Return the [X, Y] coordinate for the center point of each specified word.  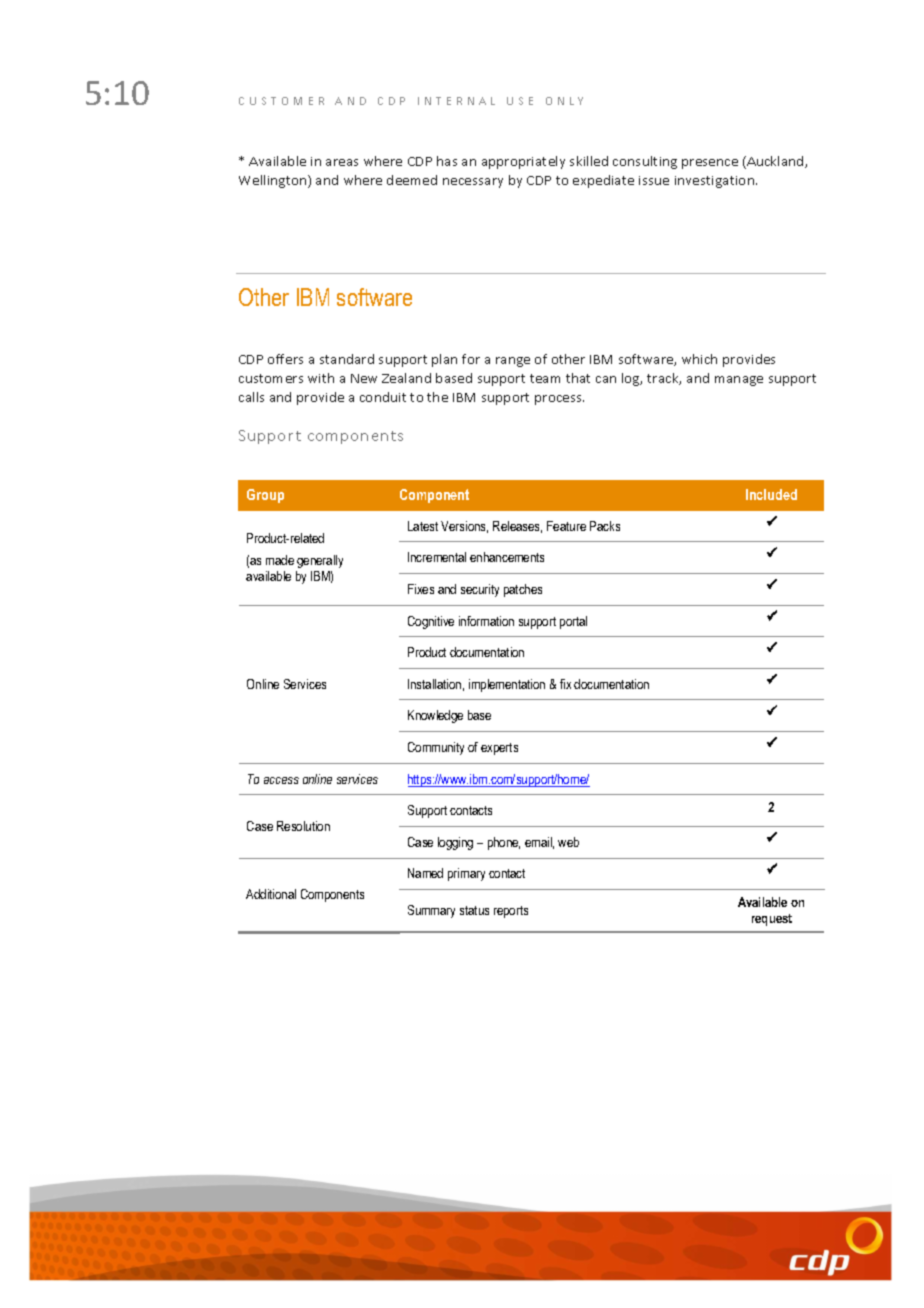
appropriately [523, 162]
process [559, 400]
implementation [507, 685]
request [772, 920]
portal [573, 622]
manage [739, 381]
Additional [271, 894]
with [321, 378]
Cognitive [431, 622]
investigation [716, 182]
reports [511, 912]
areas [342, 162]
